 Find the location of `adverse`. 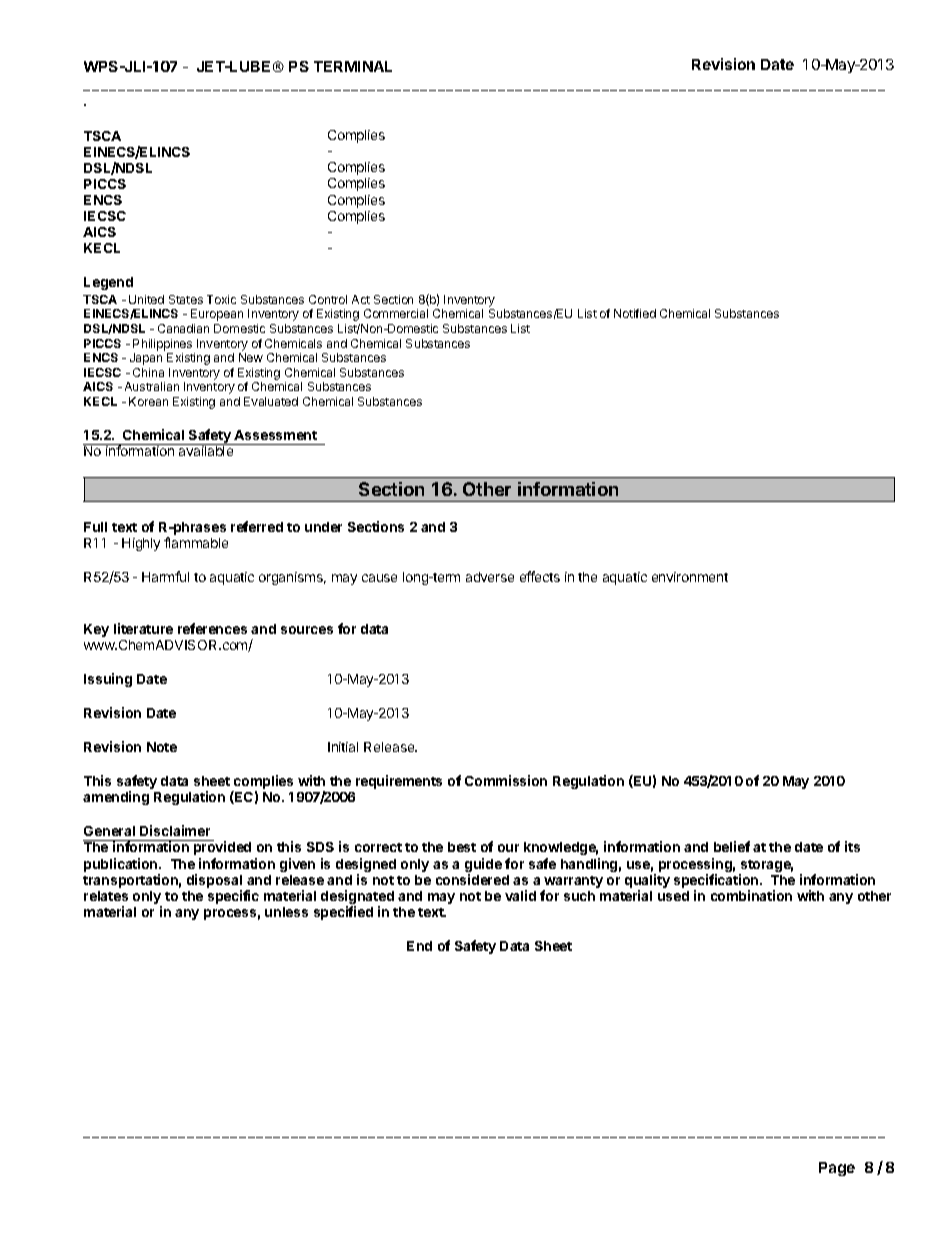

adverse is located at coordinates (490, 577).
